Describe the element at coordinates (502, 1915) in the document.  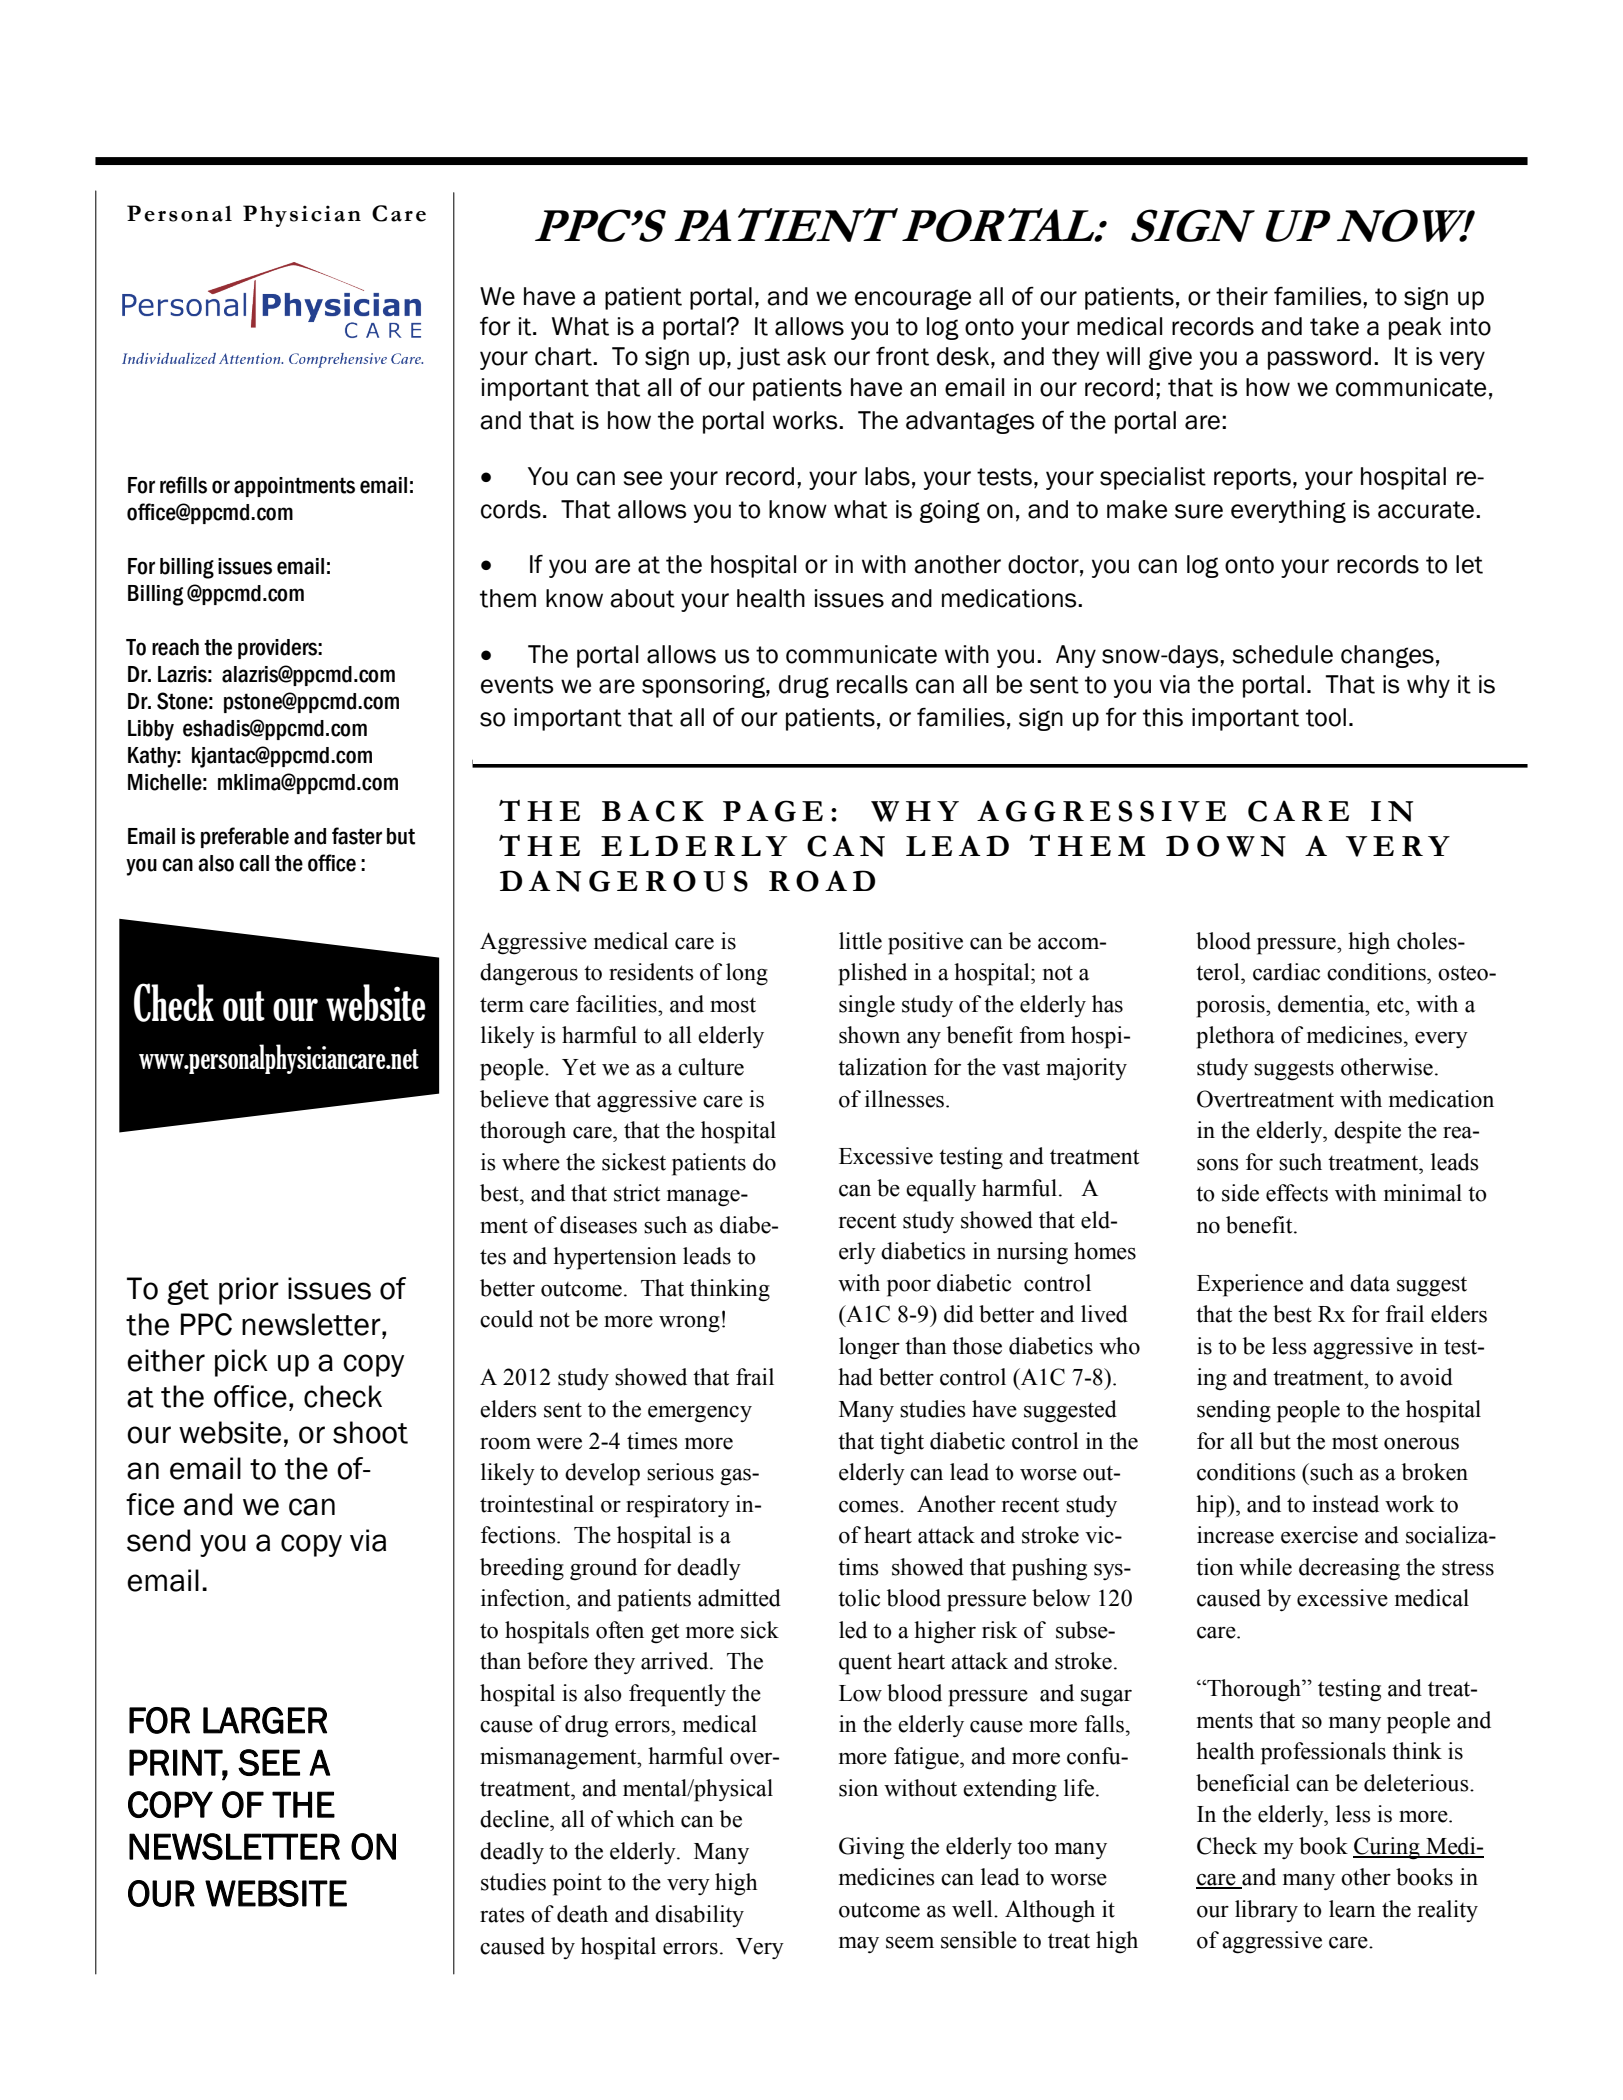
I see `rates` at that location.
